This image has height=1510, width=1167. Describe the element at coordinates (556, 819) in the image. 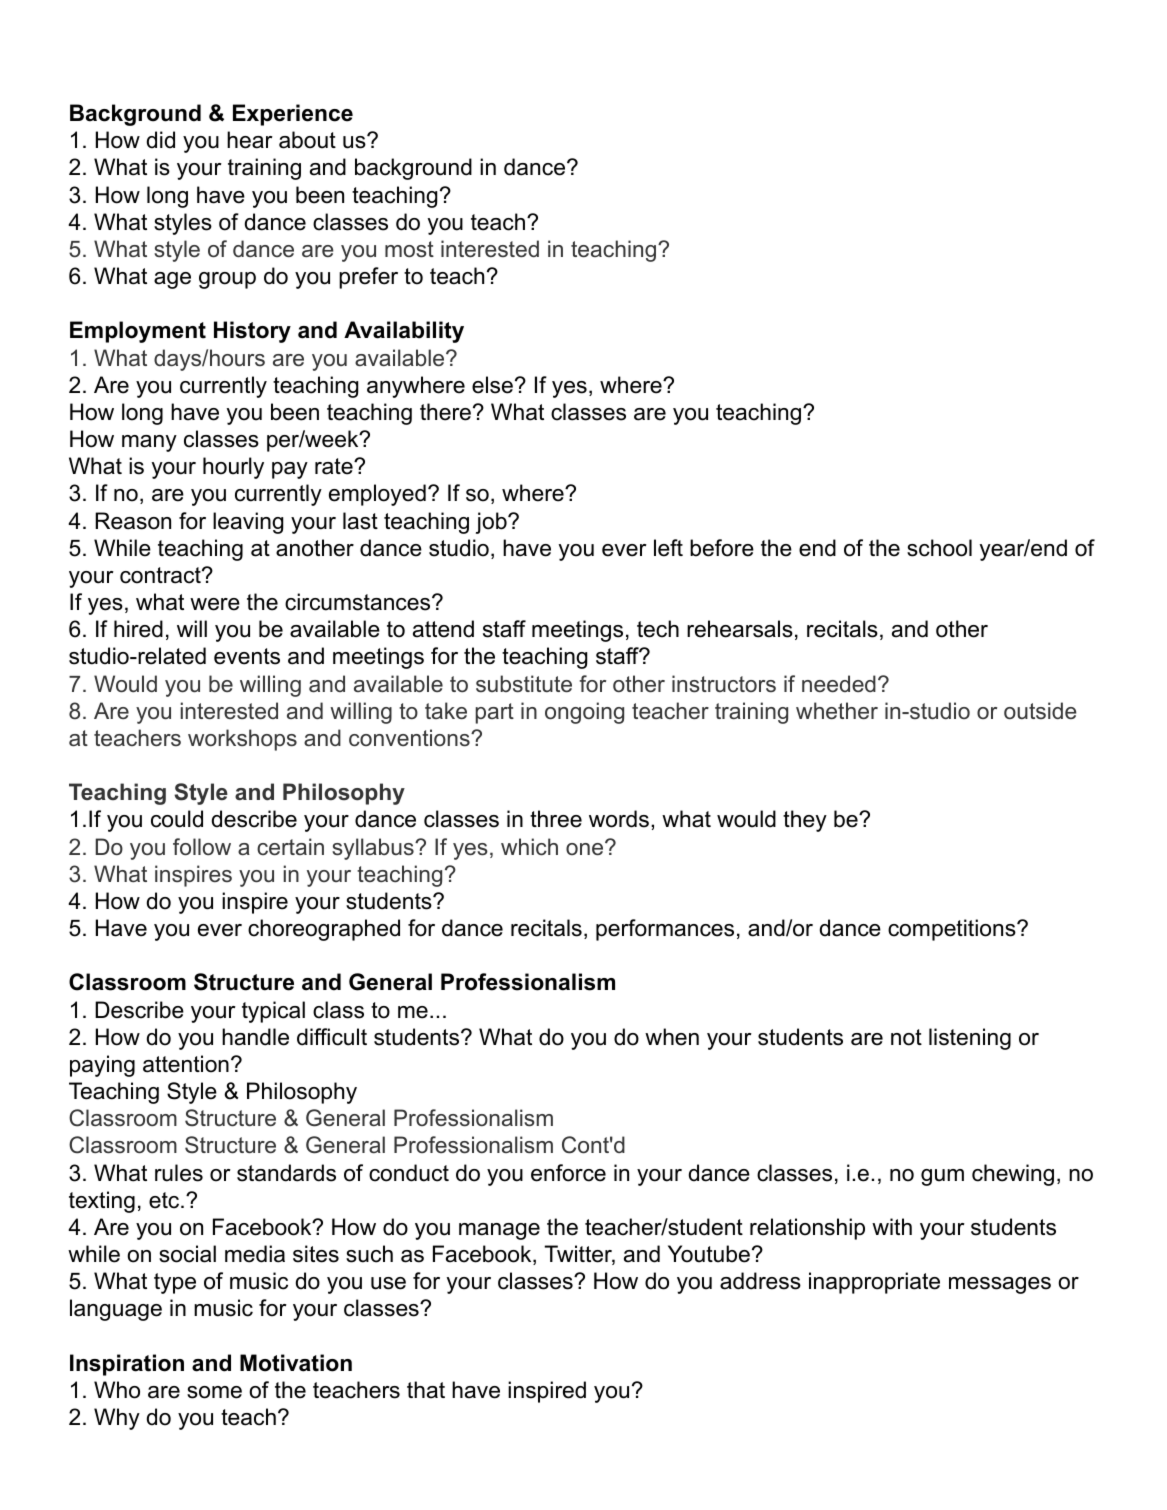

I see `three` at that location.
